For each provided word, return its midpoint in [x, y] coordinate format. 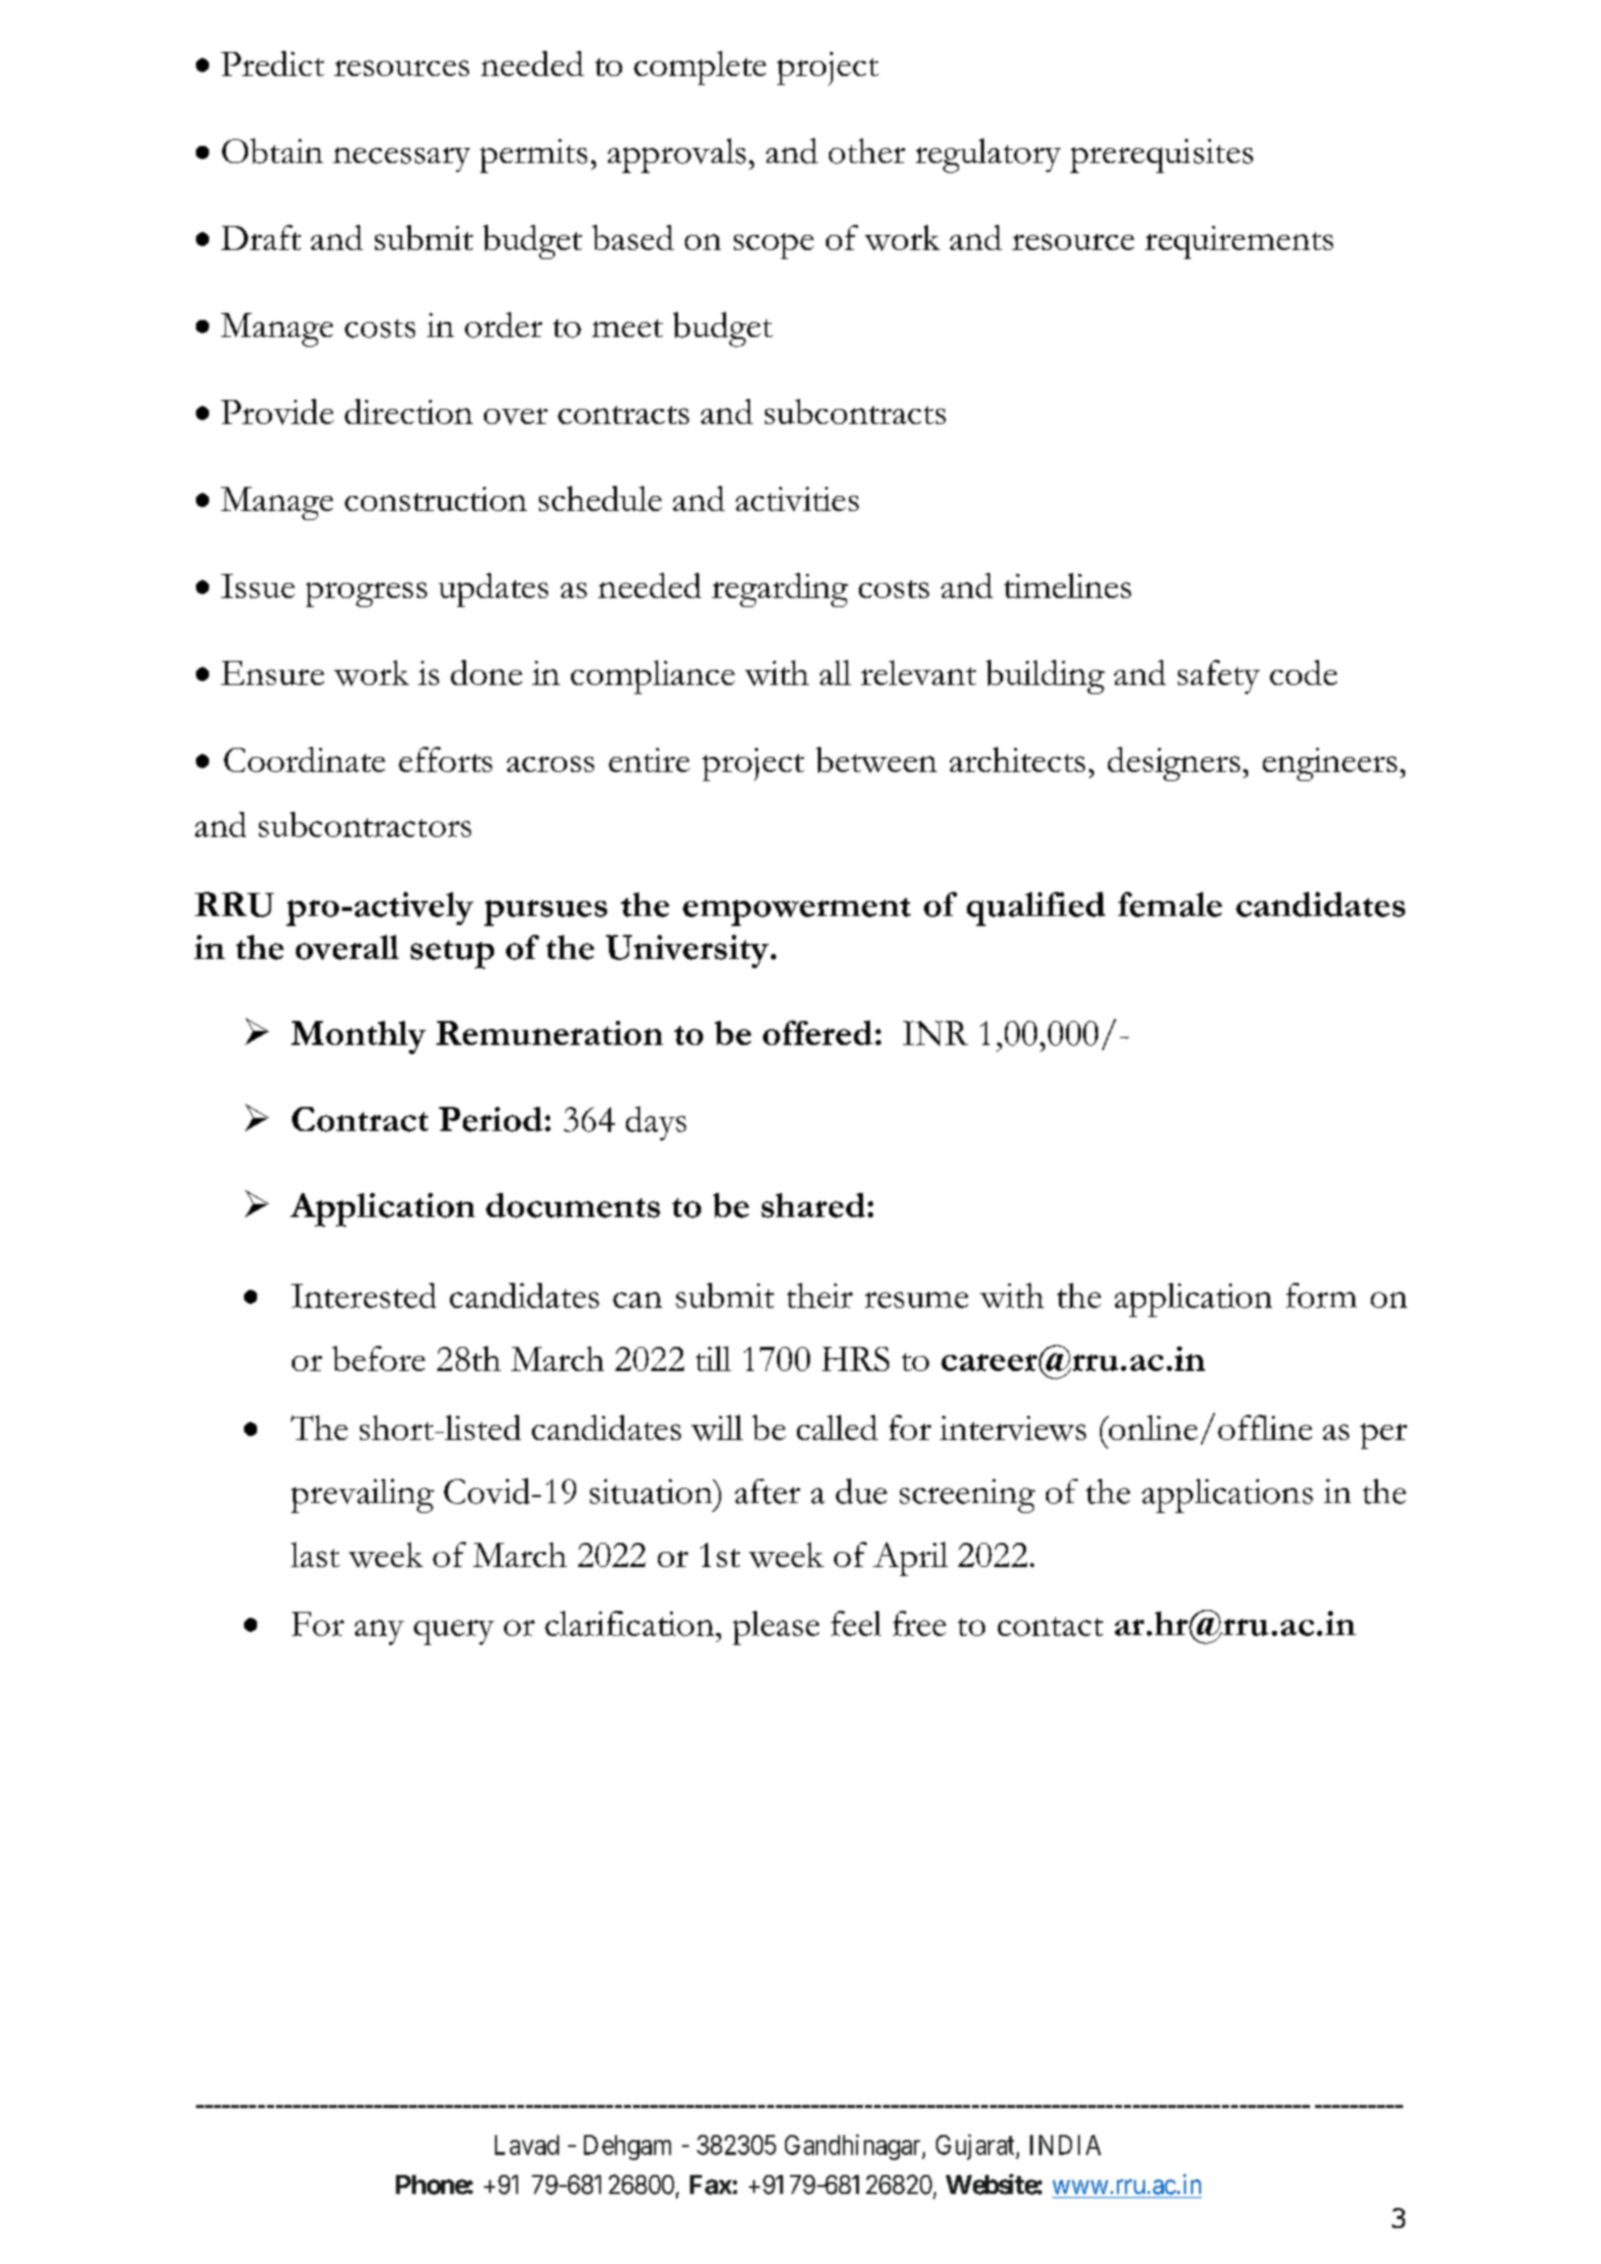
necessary [401, 159]
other [867, 151]
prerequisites [1161, 156]
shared [813, 1205]
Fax [711, 2185]
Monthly [358, 1037]
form [1321, 1295]
